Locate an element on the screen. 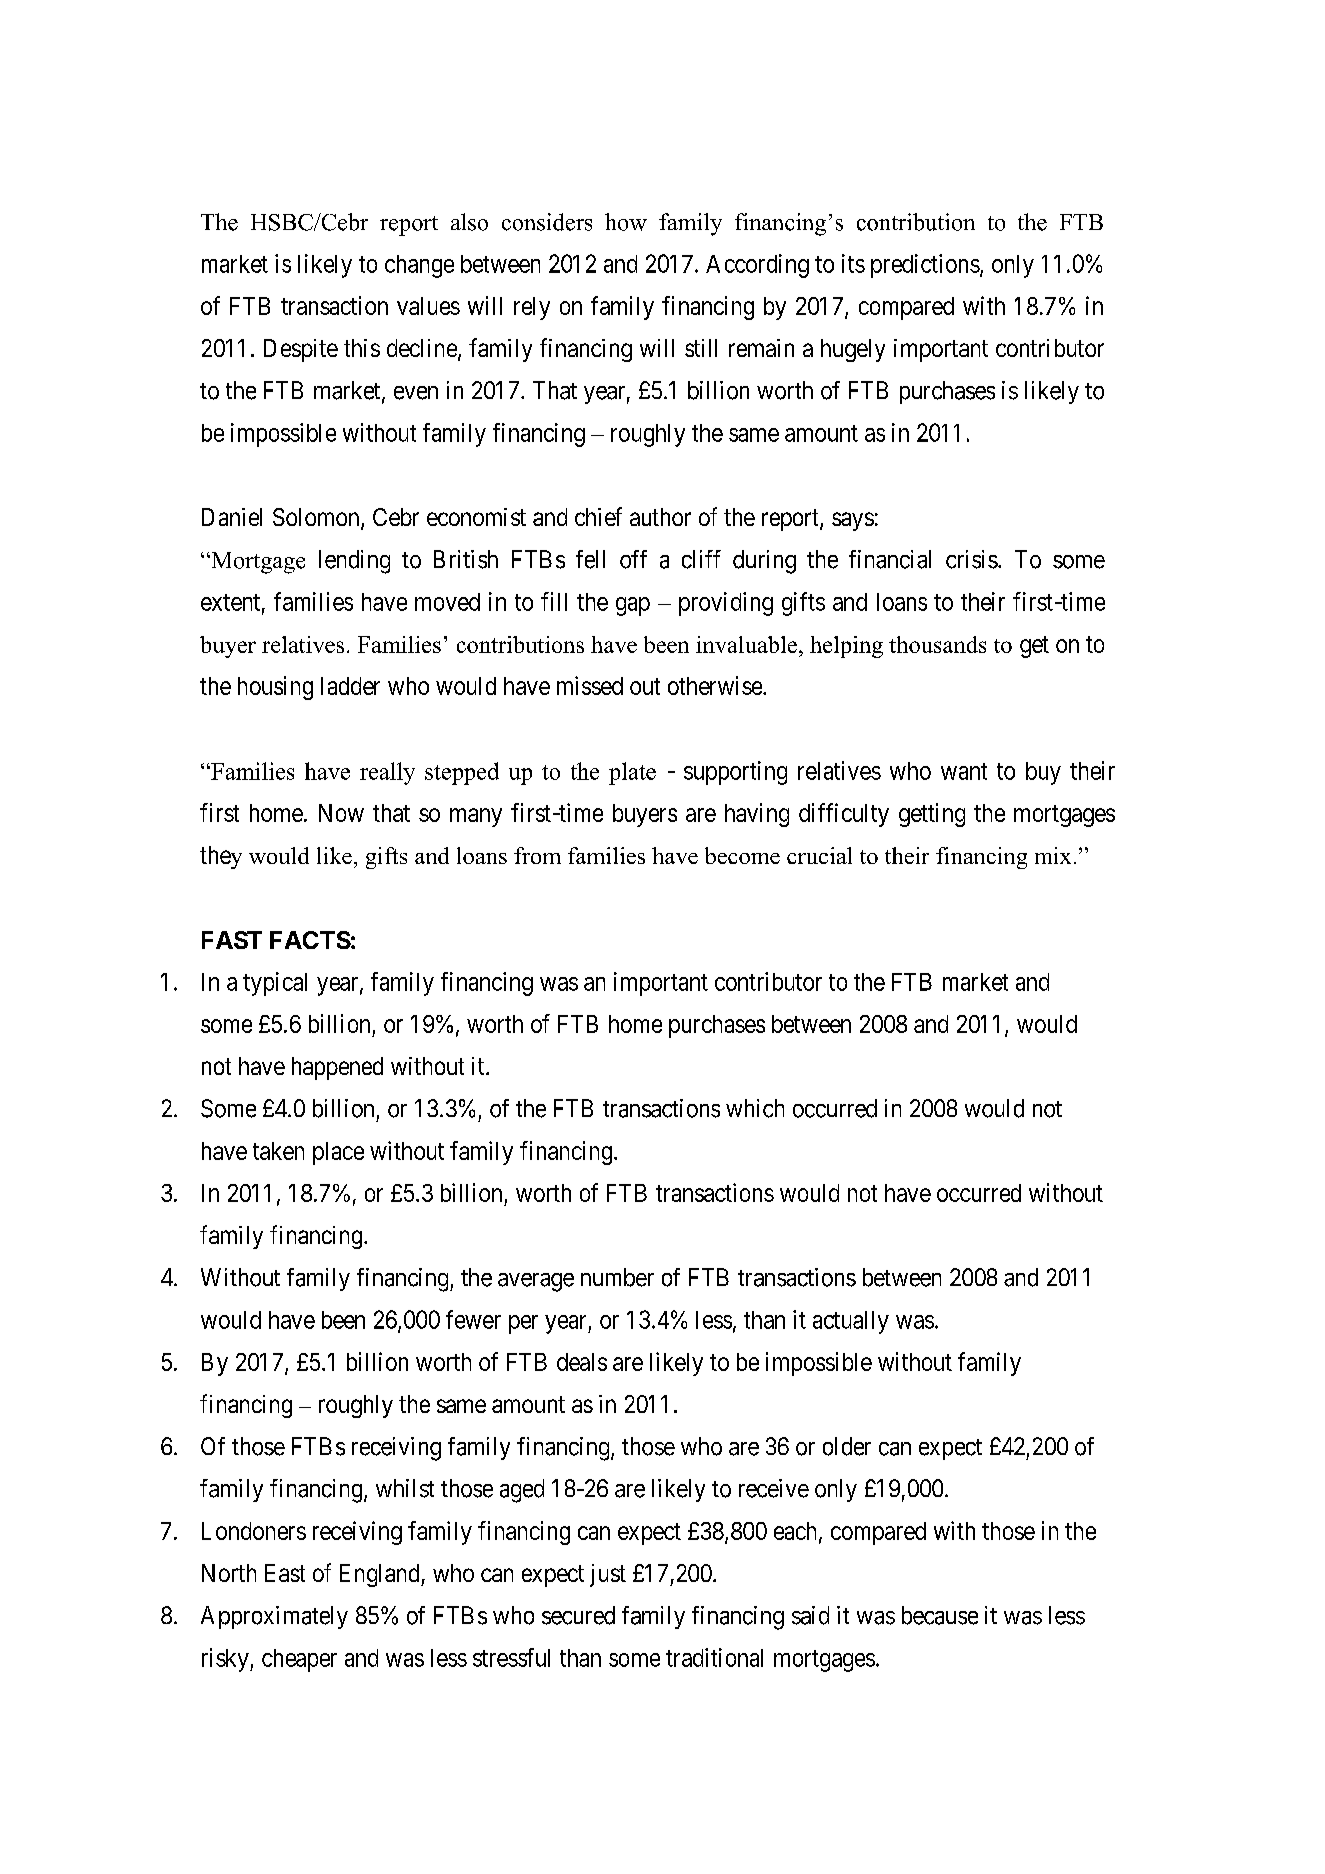 Image resolution: width=1325 pixels, height=1874 pixels. actually is located at coordinates (851, 1322).
